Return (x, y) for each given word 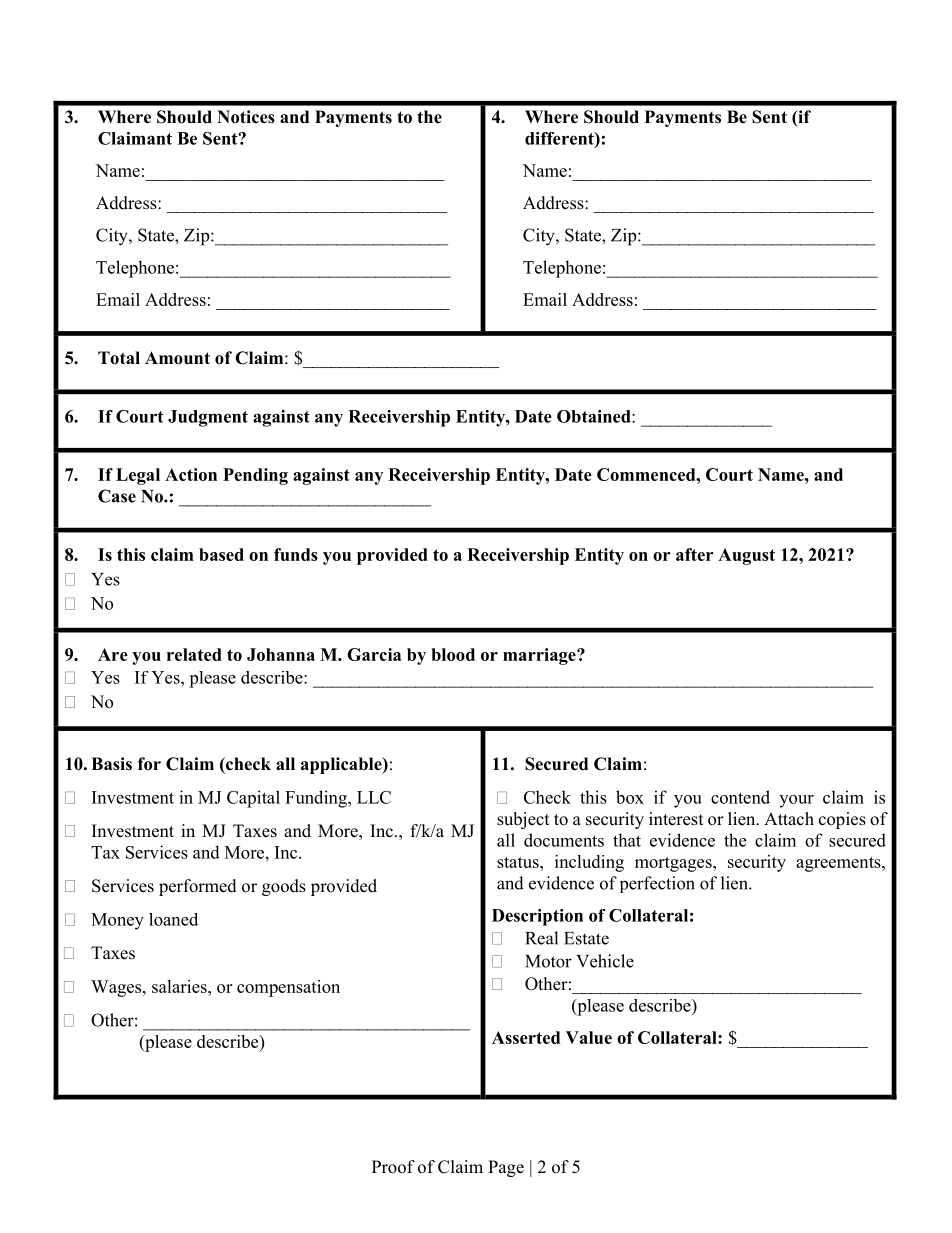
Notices (246, 117)
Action (191, 474)
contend (740, 797)
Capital (253, 799)
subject (523, 820)
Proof (393, 1167)
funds (296, 554)
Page (506, 1168)
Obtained (595, 416)
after (694, 554)
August (746, 556)
